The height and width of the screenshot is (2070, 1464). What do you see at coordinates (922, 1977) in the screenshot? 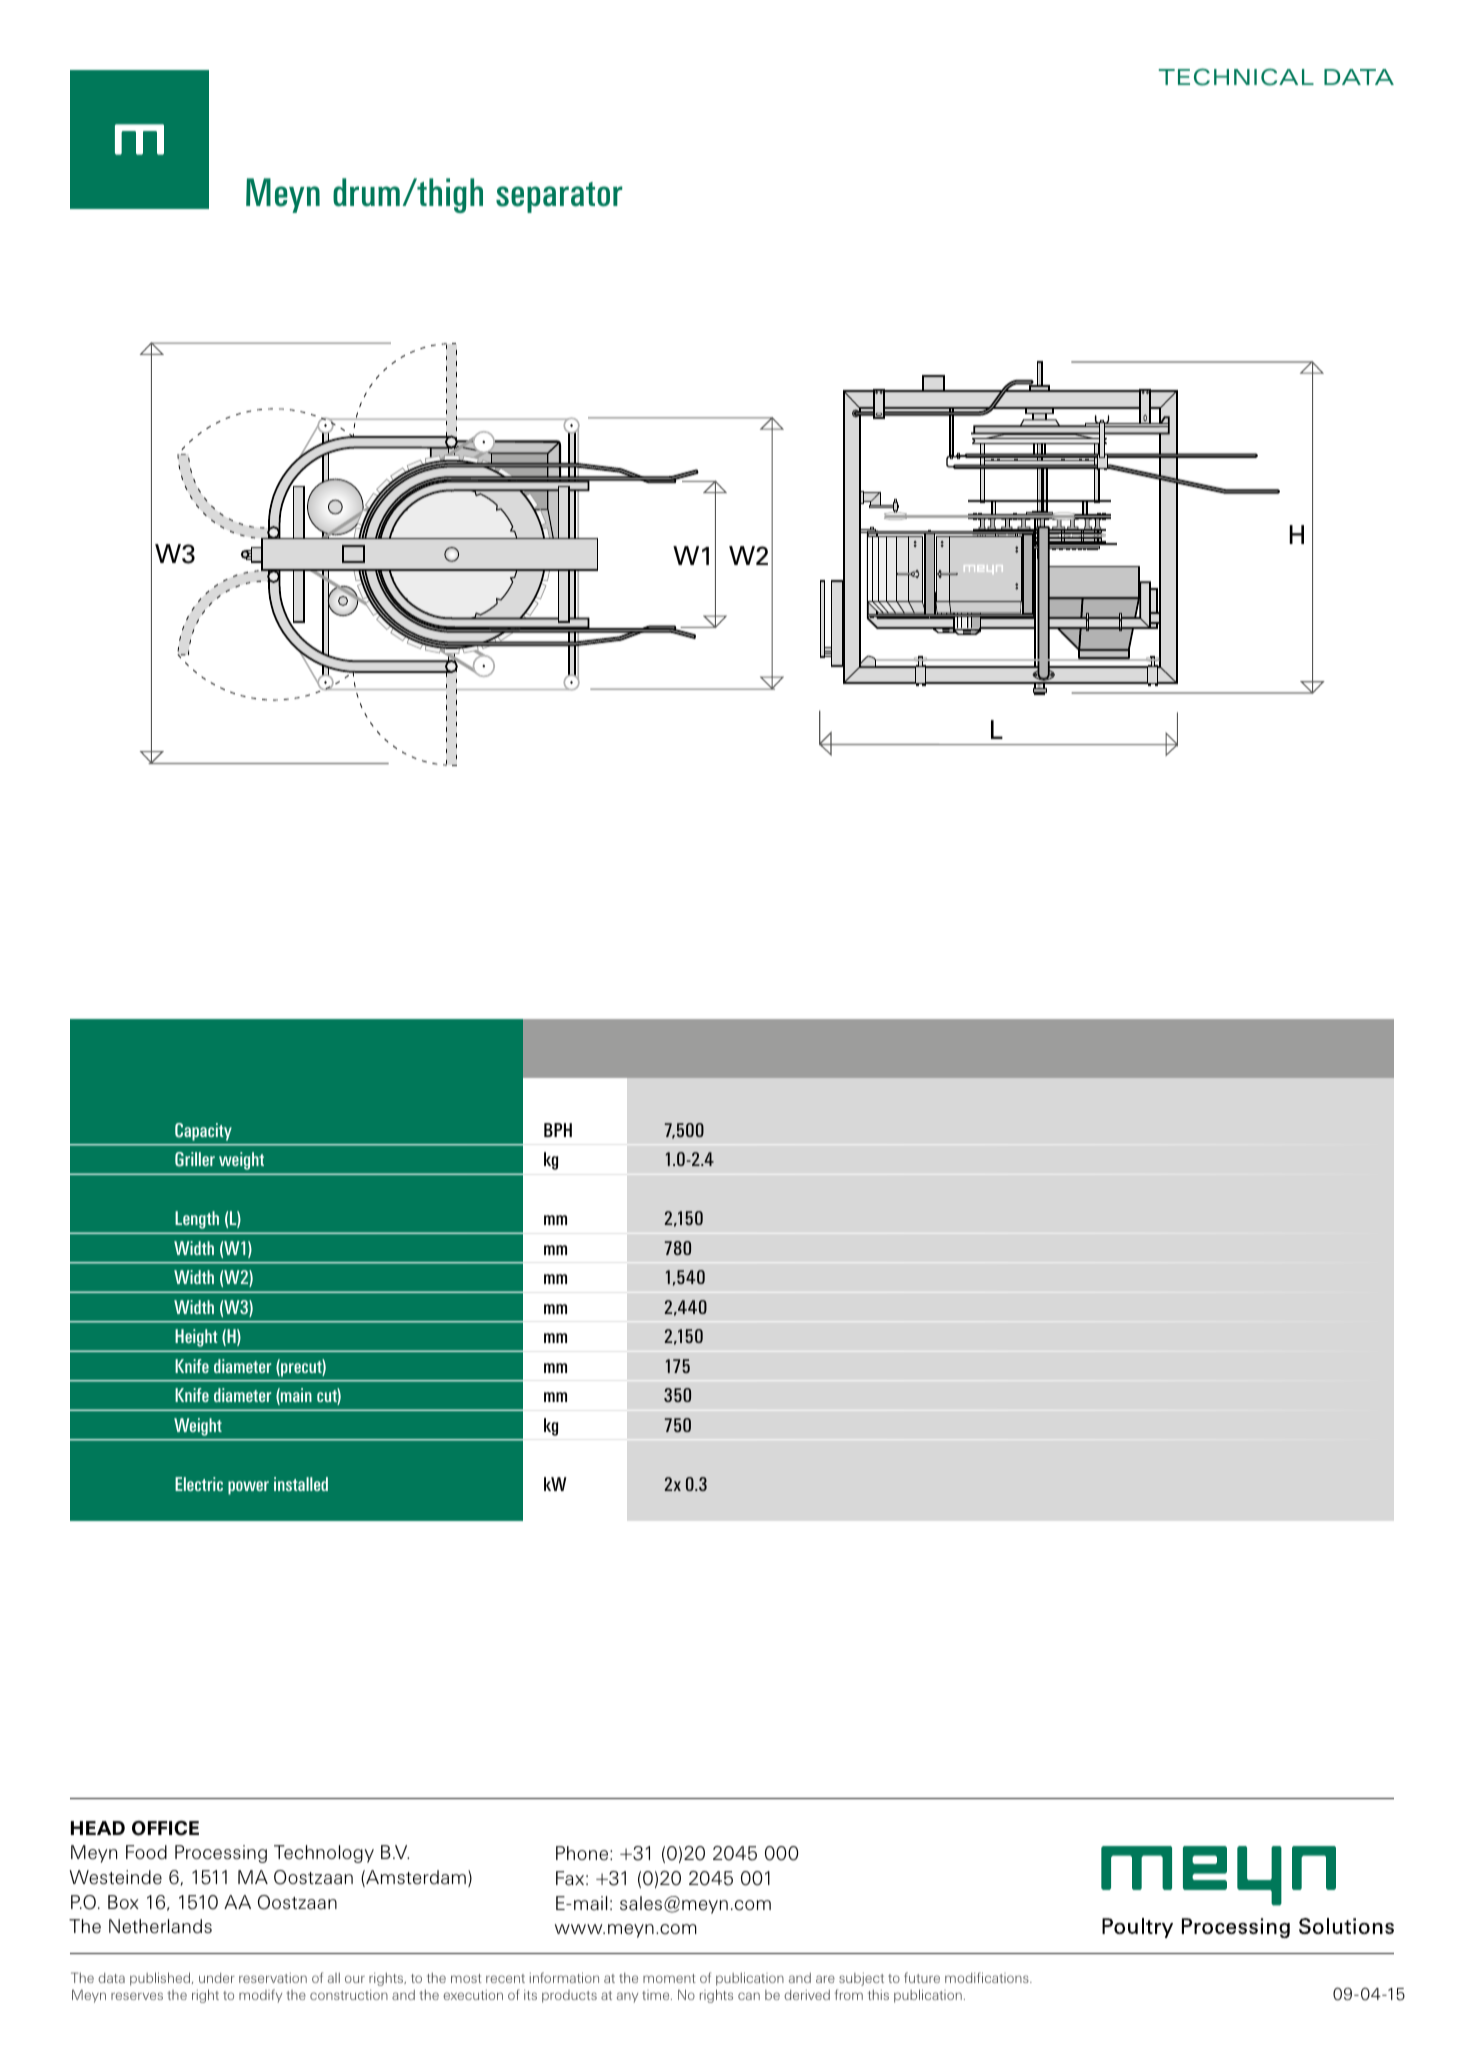
I see `future` at bounding box center [922, 1977].
